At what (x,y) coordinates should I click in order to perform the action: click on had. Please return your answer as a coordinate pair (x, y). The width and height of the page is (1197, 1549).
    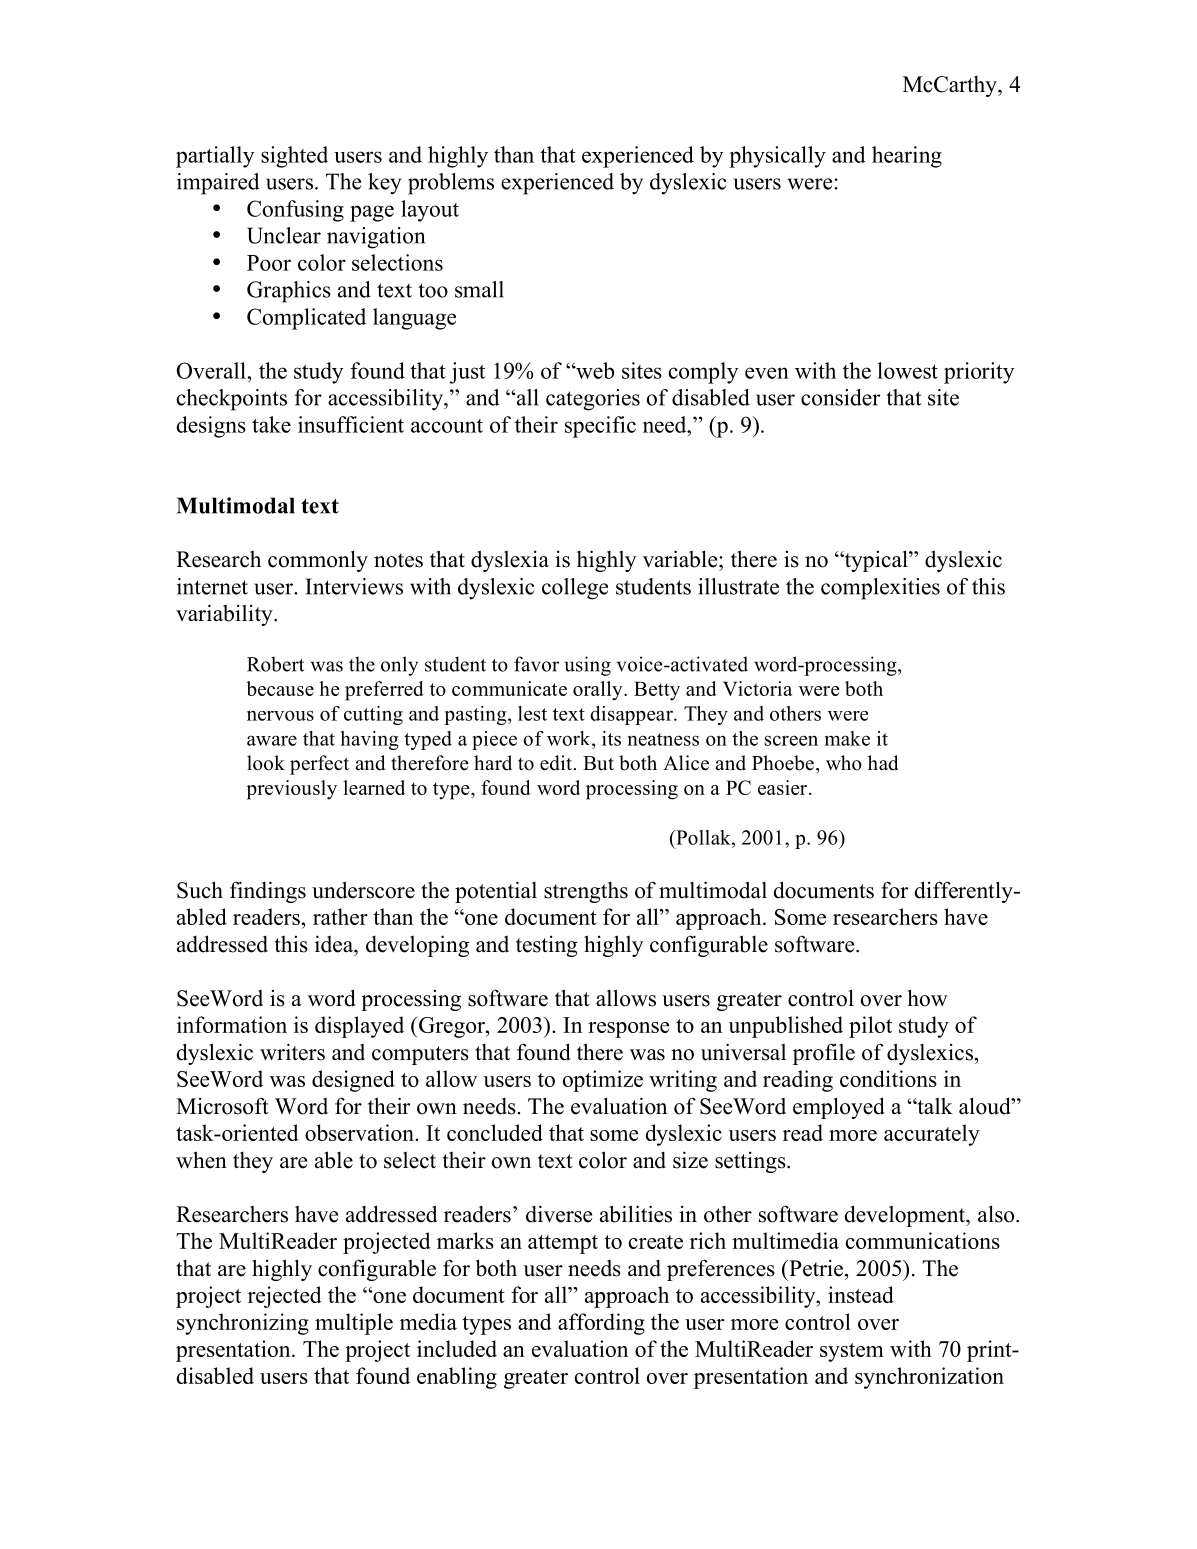
    Looking at the image, I should click on (883, 763).
